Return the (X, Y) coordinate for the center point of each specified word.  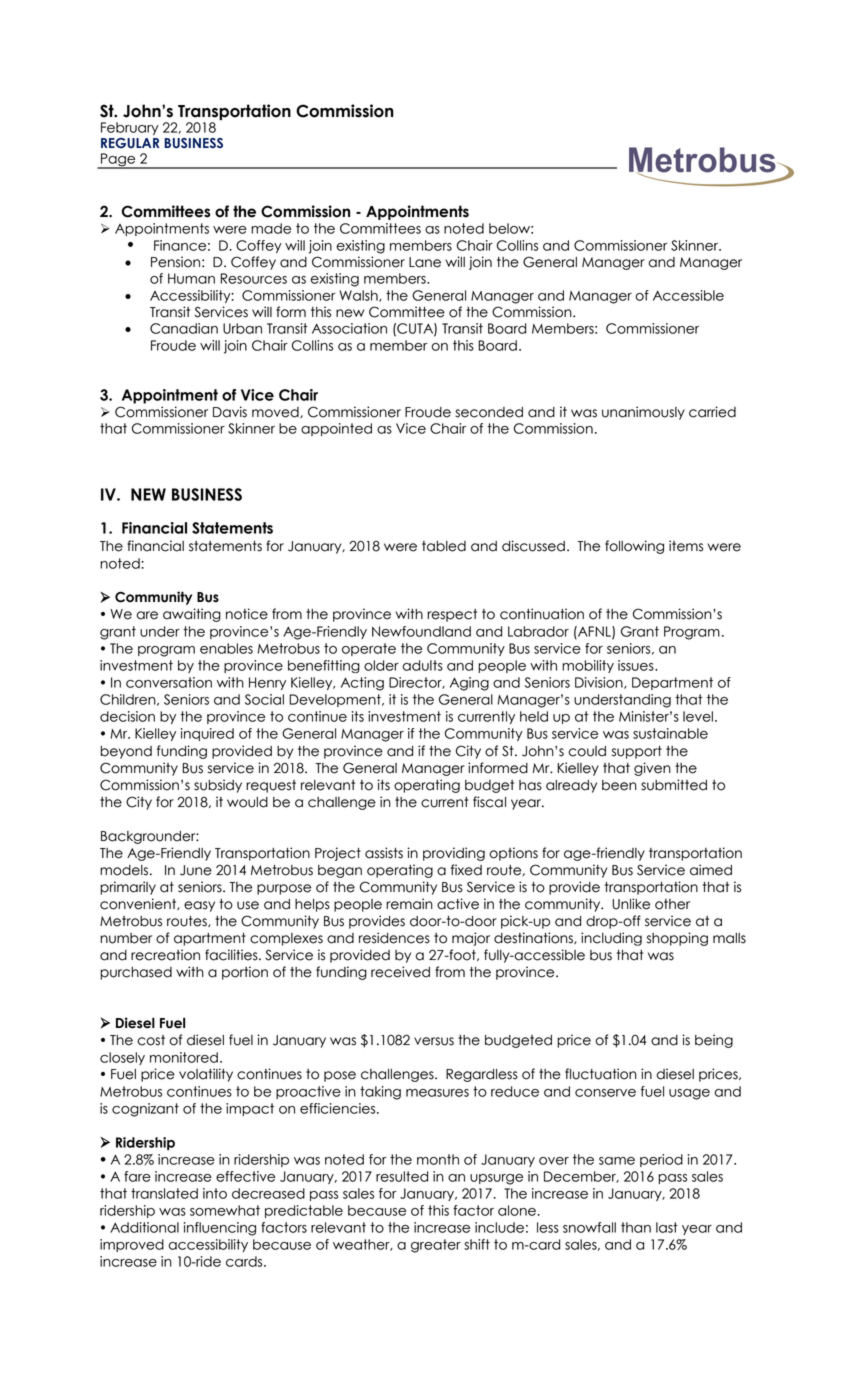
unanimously (643, 413)
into (215, 1193)
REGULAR (130, 143)
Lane (425, 262)
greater (436, 1246)
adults (422, 665)
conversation (169, 682)
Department (672, 683)
